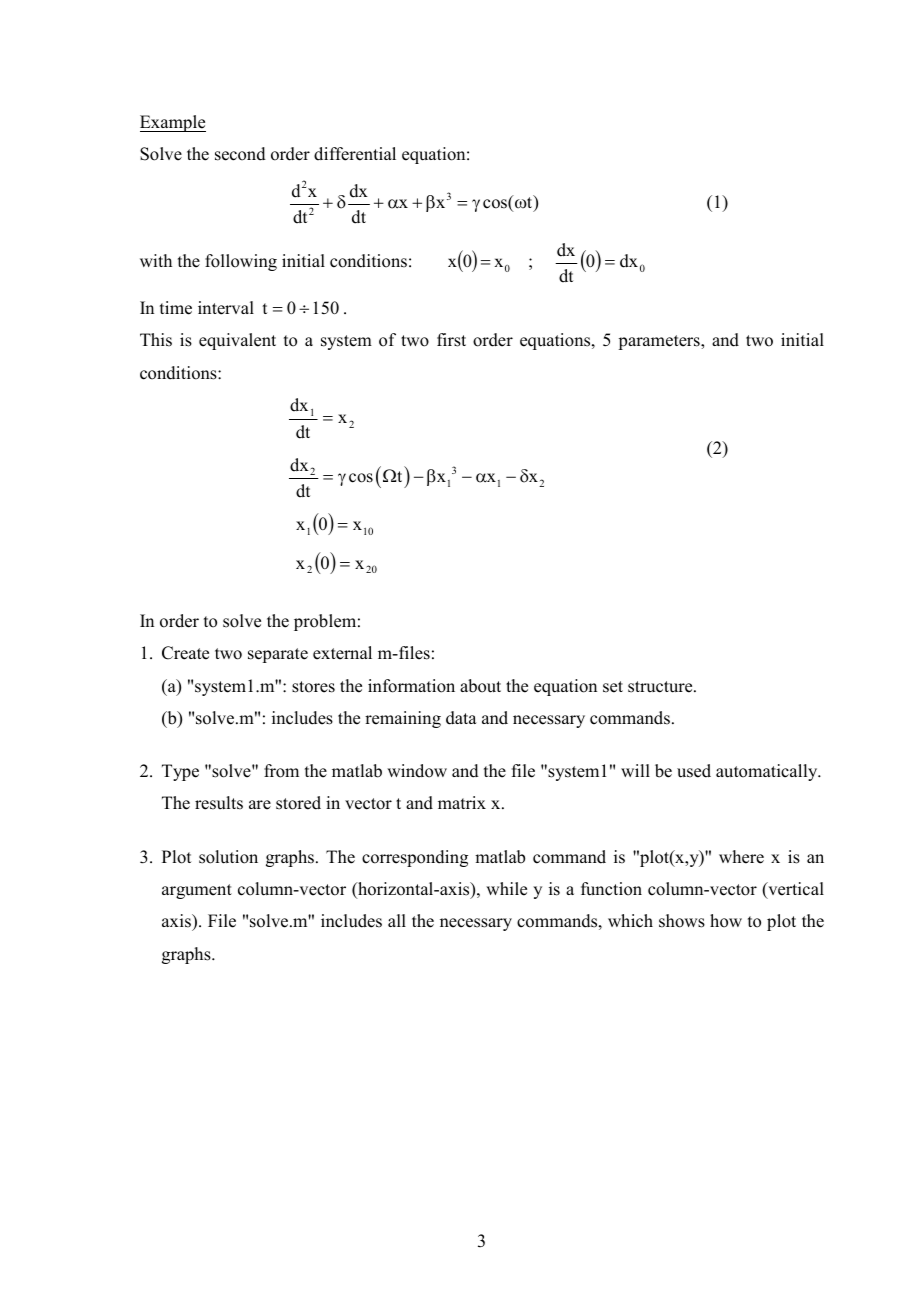 The image size is (924, 1308). What do you see at coordinates (480, 686) in the document?
I see `about` at bounding box center [480, 686].
